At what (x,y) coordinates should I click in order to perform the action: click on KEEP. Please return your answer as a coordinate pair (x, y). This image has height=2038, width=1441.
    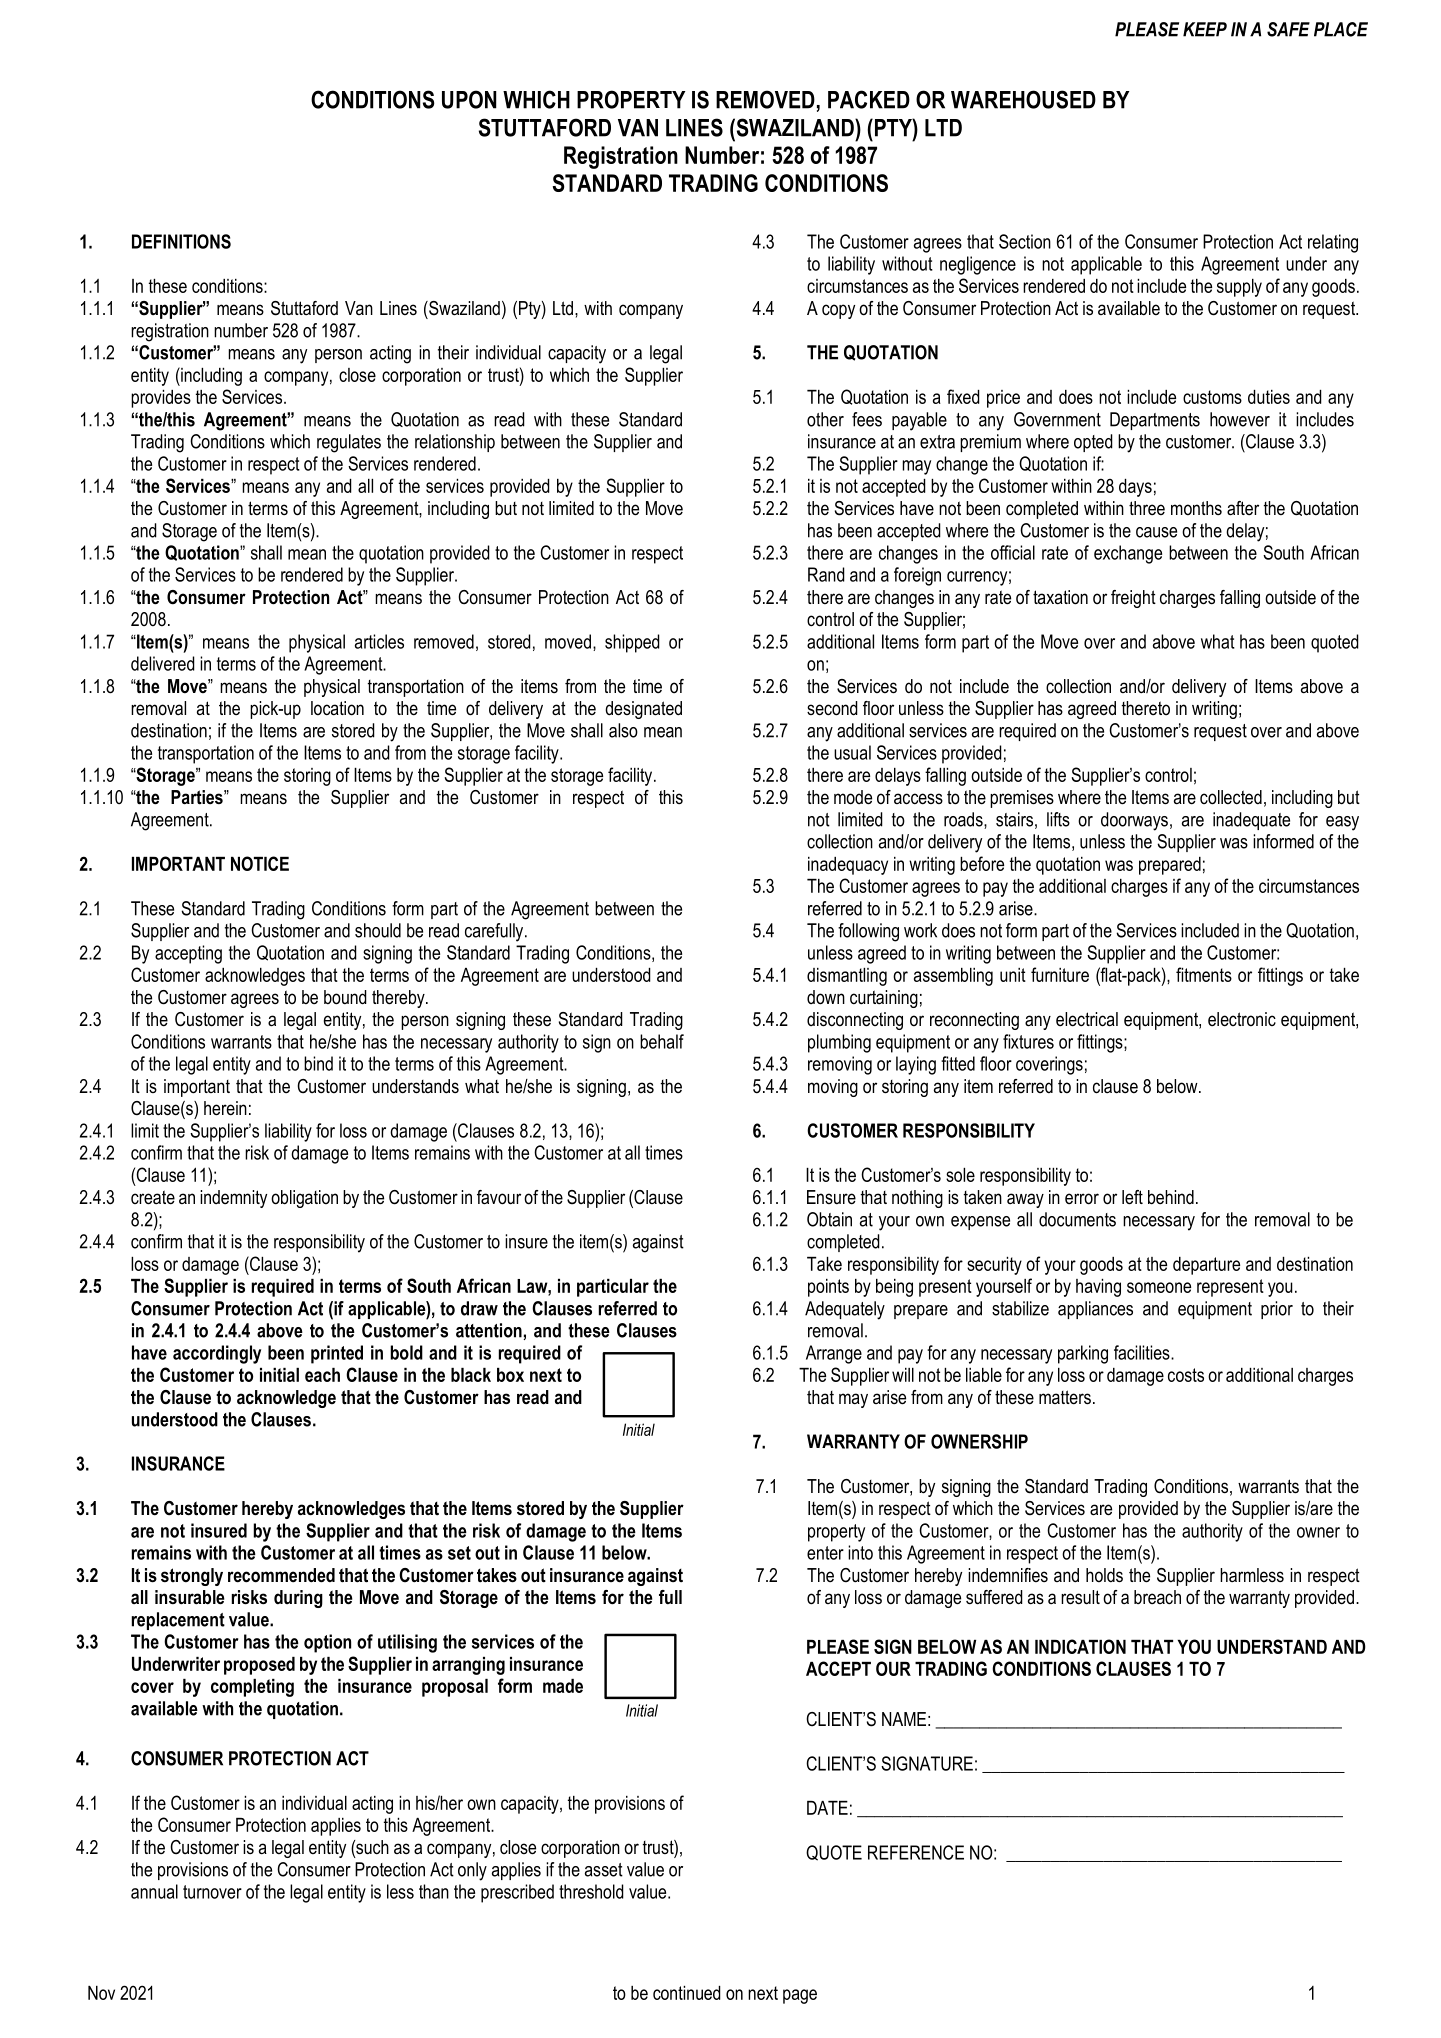
    Looking at the image, I should click on (1205, 29).
